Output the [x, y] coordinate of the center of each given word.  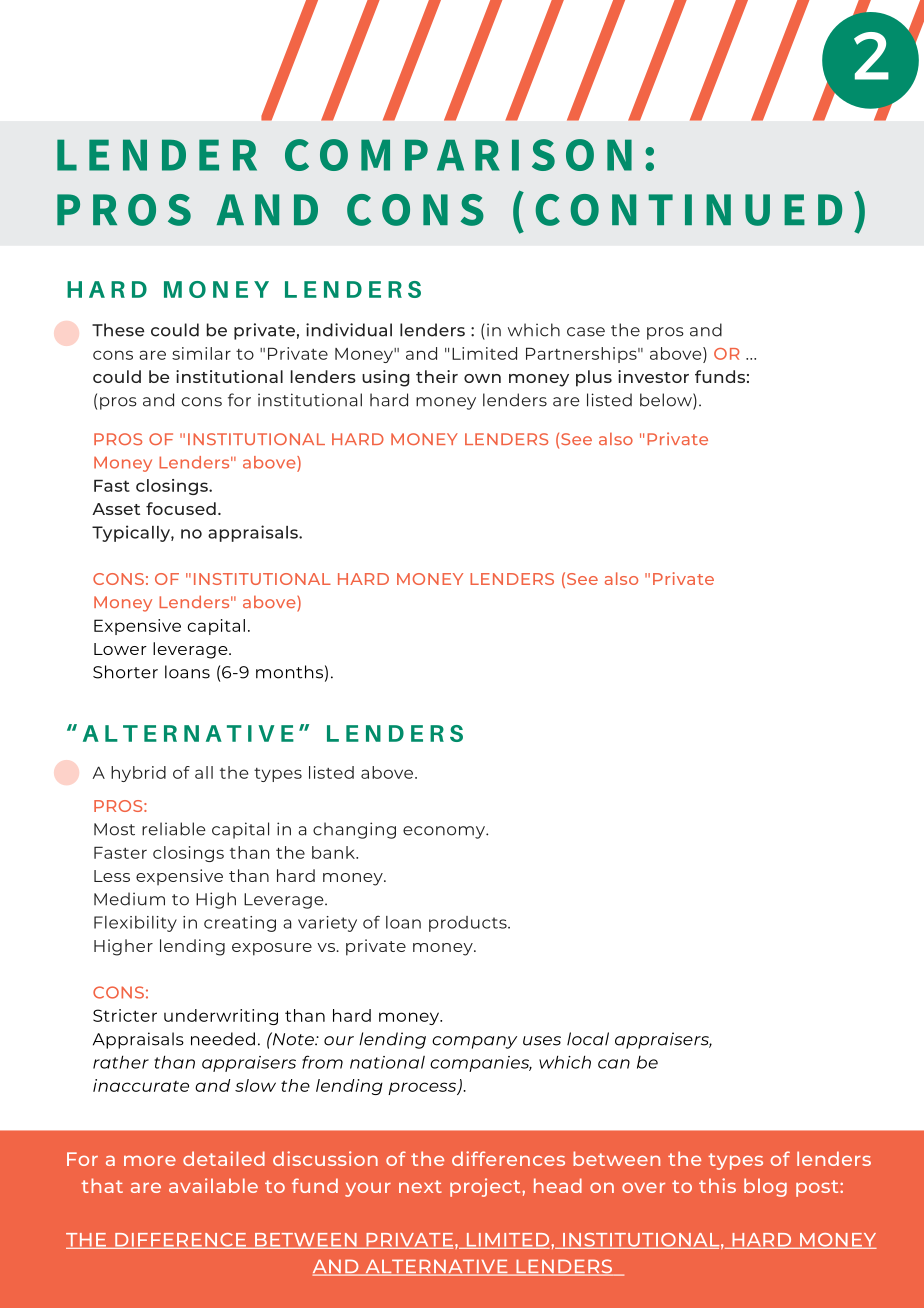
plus [594, 378]
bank [334, 852]
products [469, 924]
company [474, 1042]
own [482, 378]
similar [201, 353]
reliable [174, 829]
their [437, 376]
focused [181, 508]
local [588, 1039]
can [614, 1064]
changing [354, 830]
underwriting [221, 1017]
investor [653, 376]
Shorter [125, 672]
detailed [224, 1158]
